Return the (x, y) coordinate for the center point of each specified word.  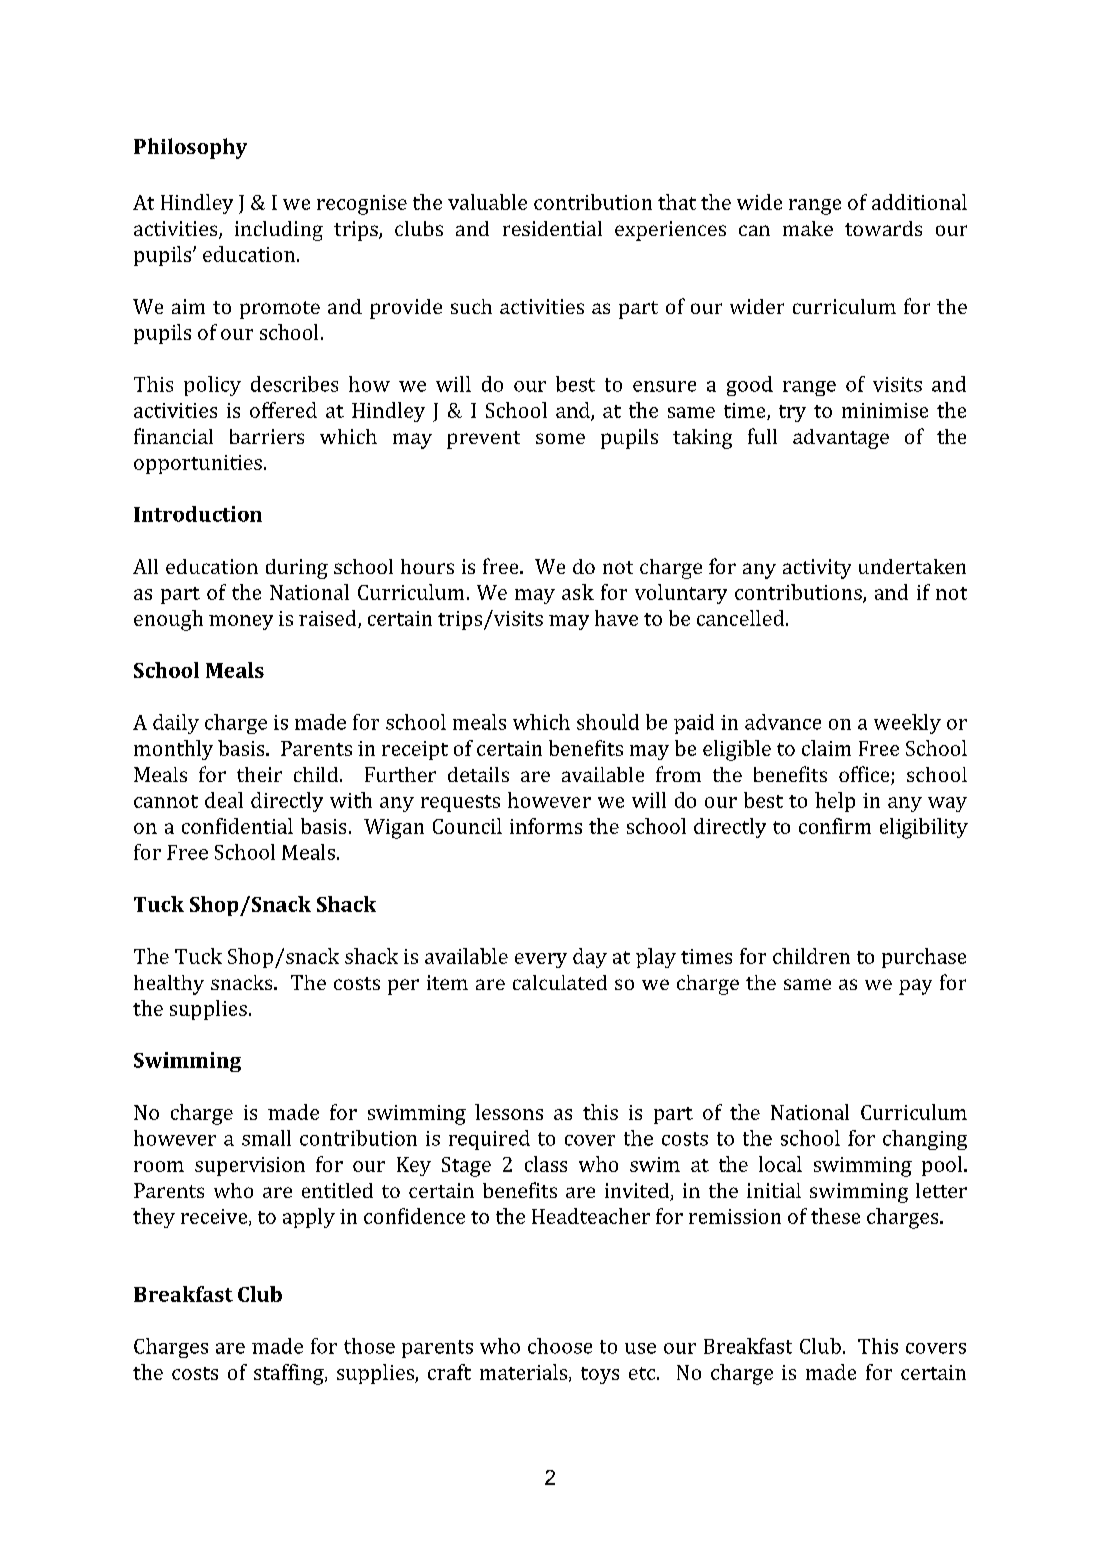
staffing (290, 1374)
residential (552, 228)
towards (883, 228)
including (279, 231)
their (259, 774)
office (865, 775)
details (478, 774)
